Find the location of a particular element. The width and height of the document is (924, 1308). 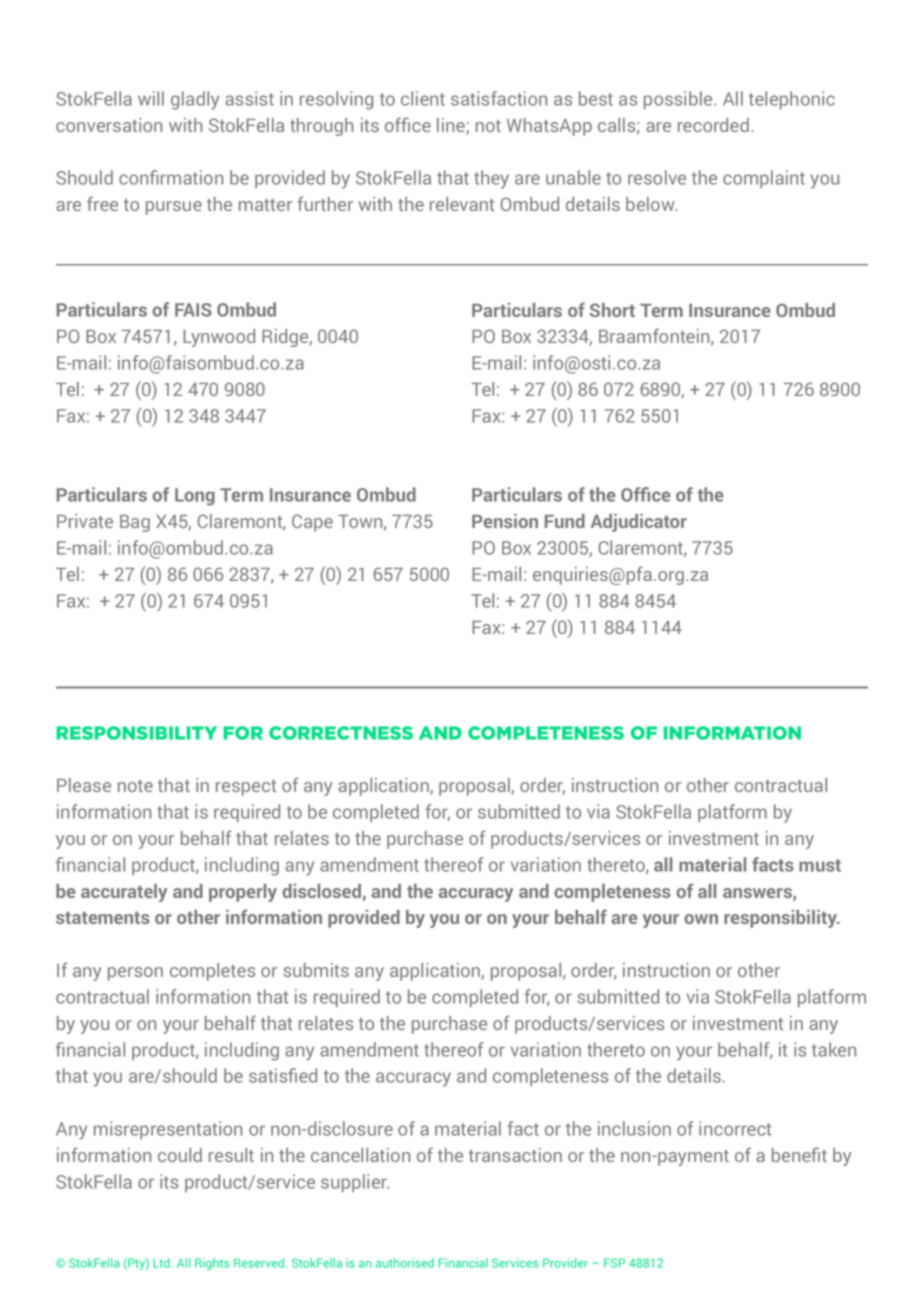

line is located at coordinates (452, 126).
